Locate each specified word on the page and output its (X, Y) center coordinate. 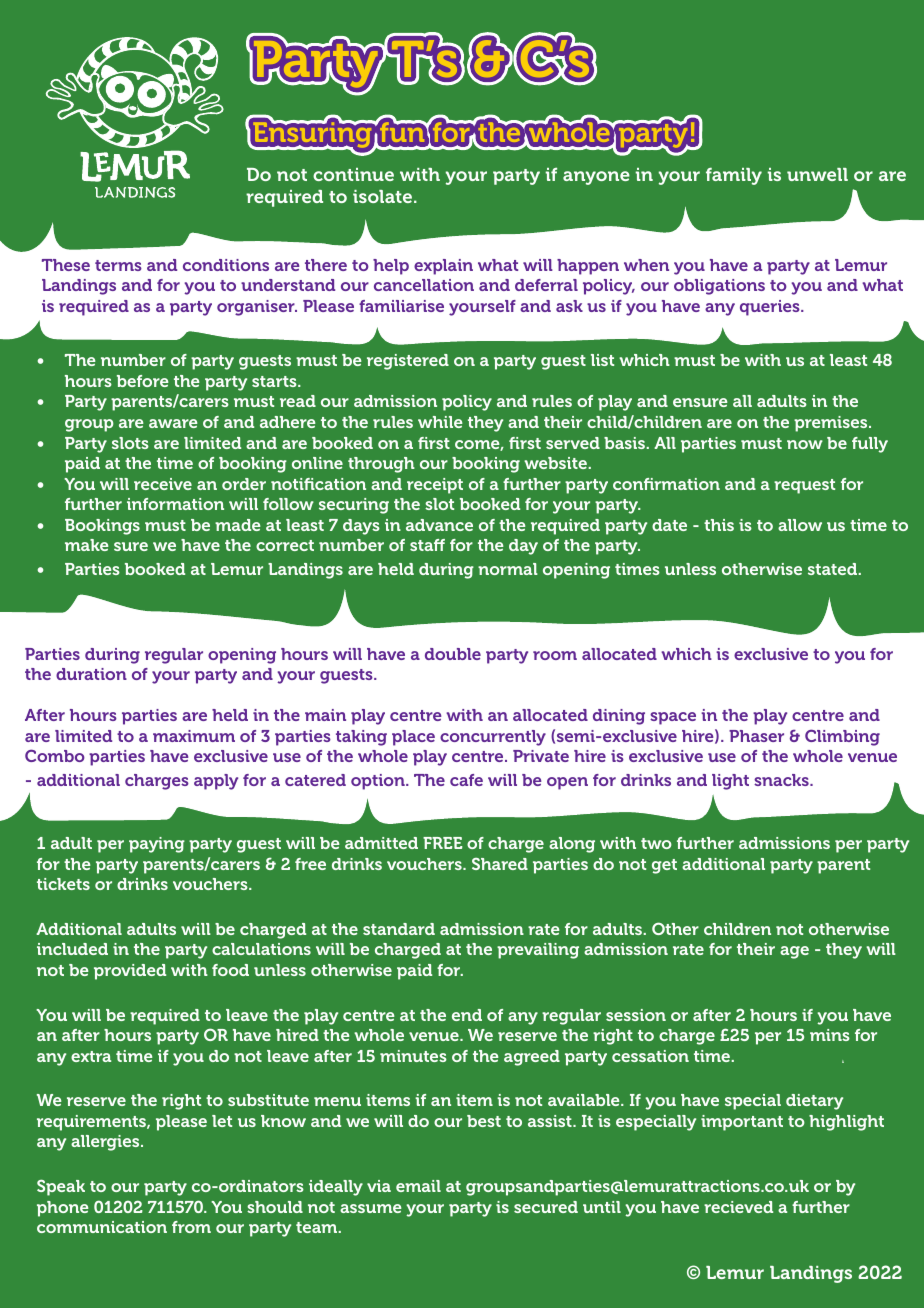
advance (439, 525)
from (191, 1227)
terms (118, 265)
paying (157, 845)
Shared (500, 864)
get (664, 866)
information (175, 504)
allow (800, 525)
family (734, 176)
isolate (382, 196)
